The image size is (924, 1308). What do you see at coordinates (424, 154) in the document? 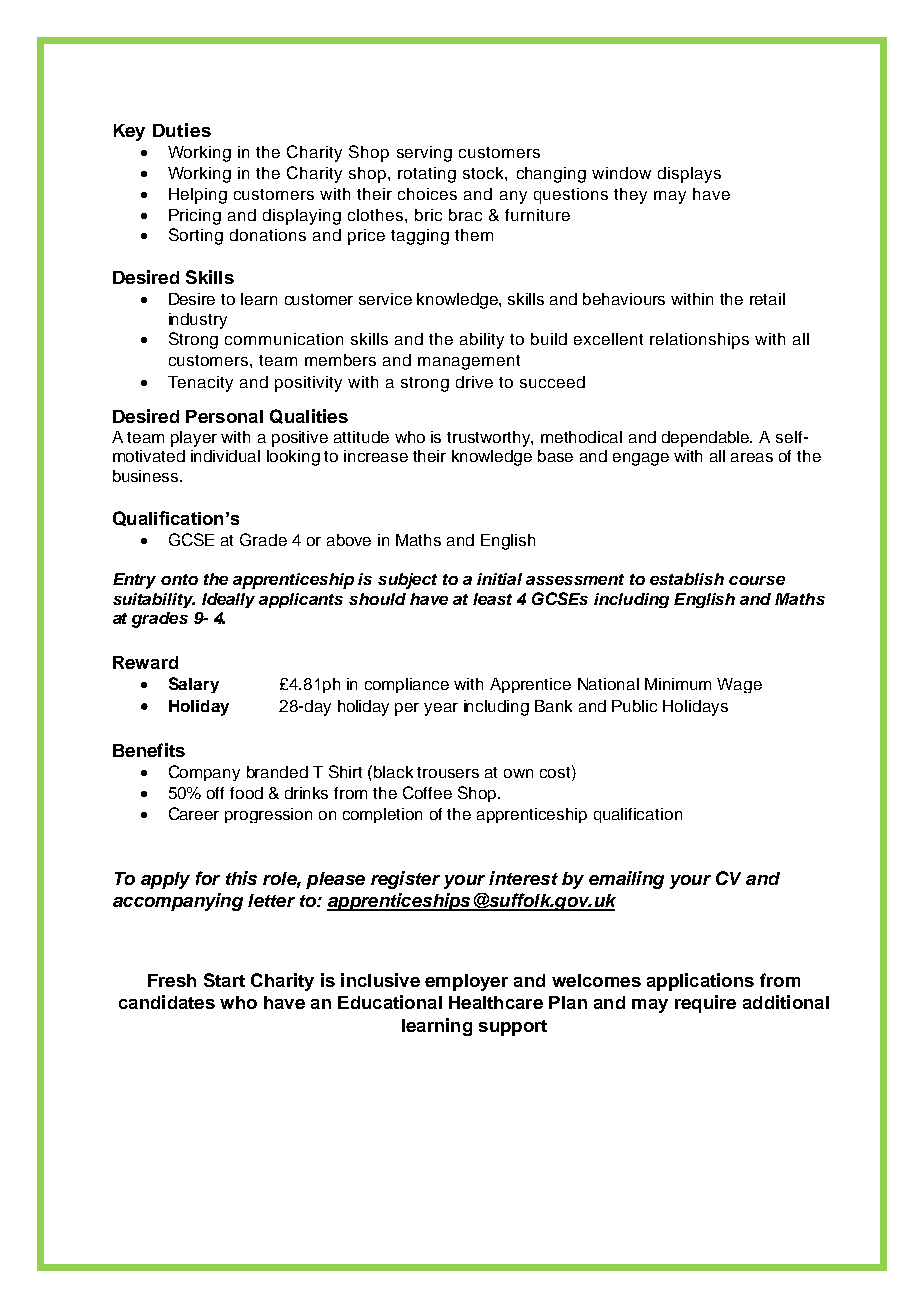
I see `serving` at bounding box center [424, 154].
